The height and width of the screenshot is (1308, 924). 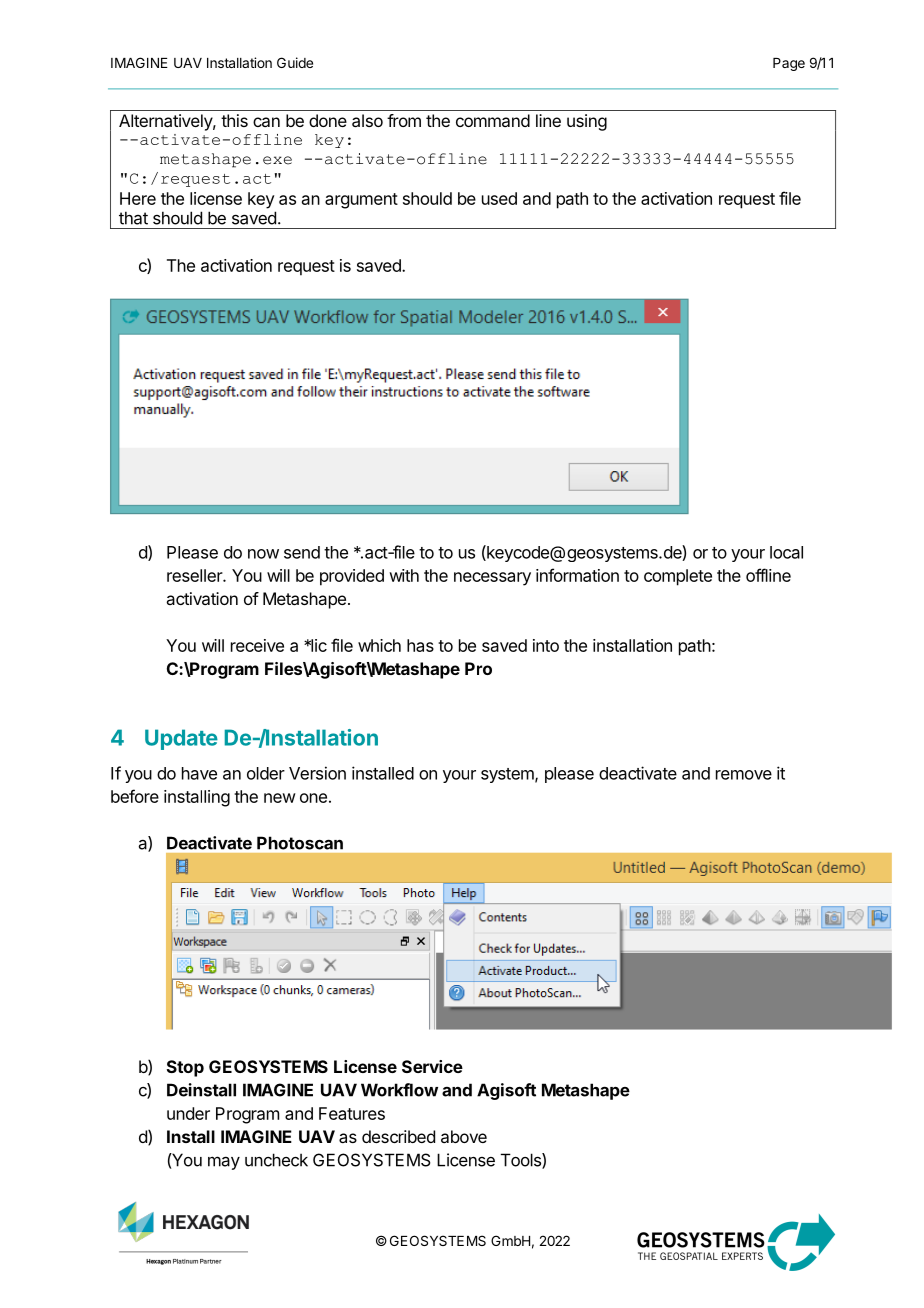 What do you see at coordinates (181, 739) in the screenshot?
I see `Update` at bounding box center [181, 739].
